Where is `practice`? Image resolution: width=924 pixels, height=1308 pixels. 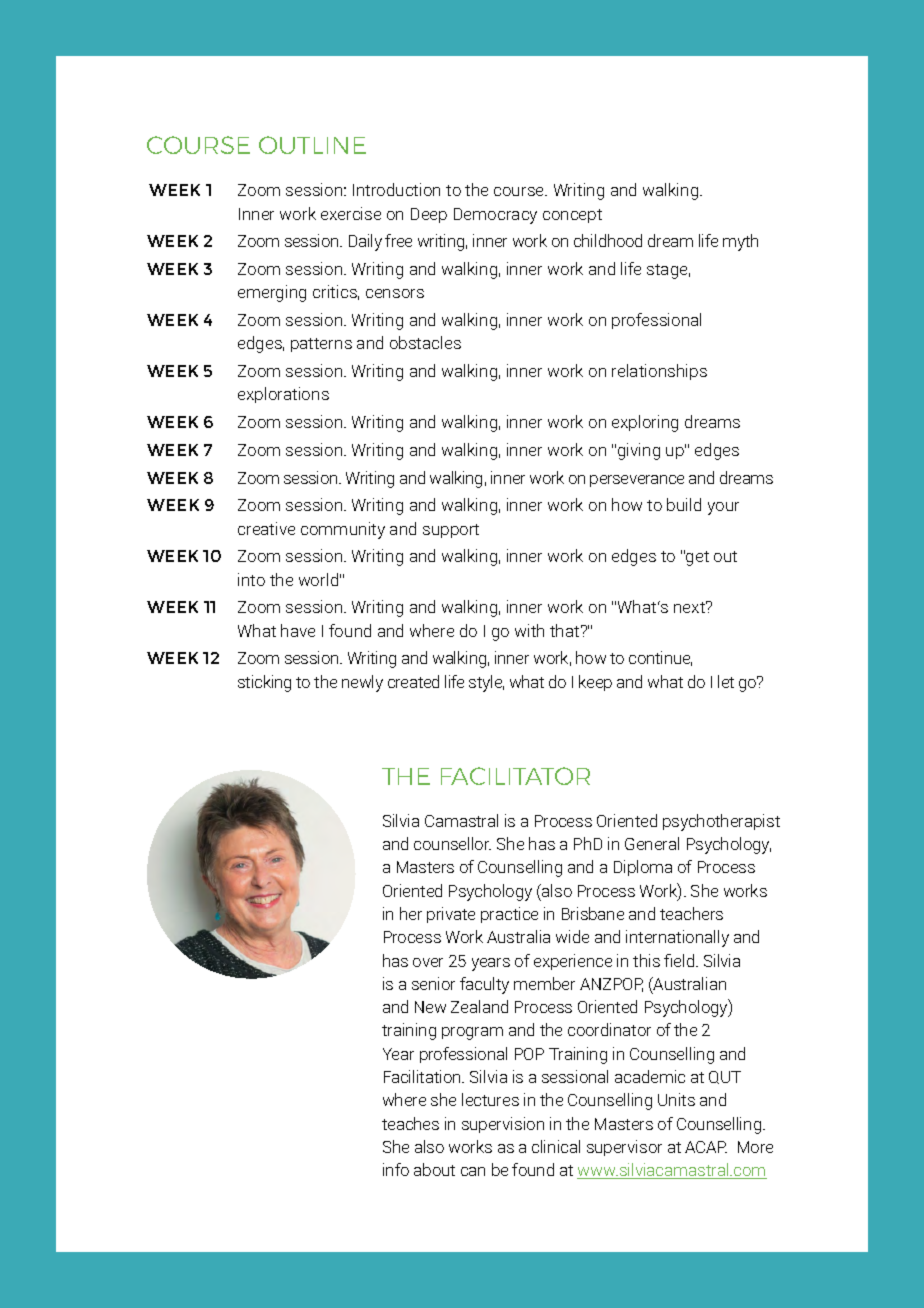
practice is located at coordinates (509, 915).
